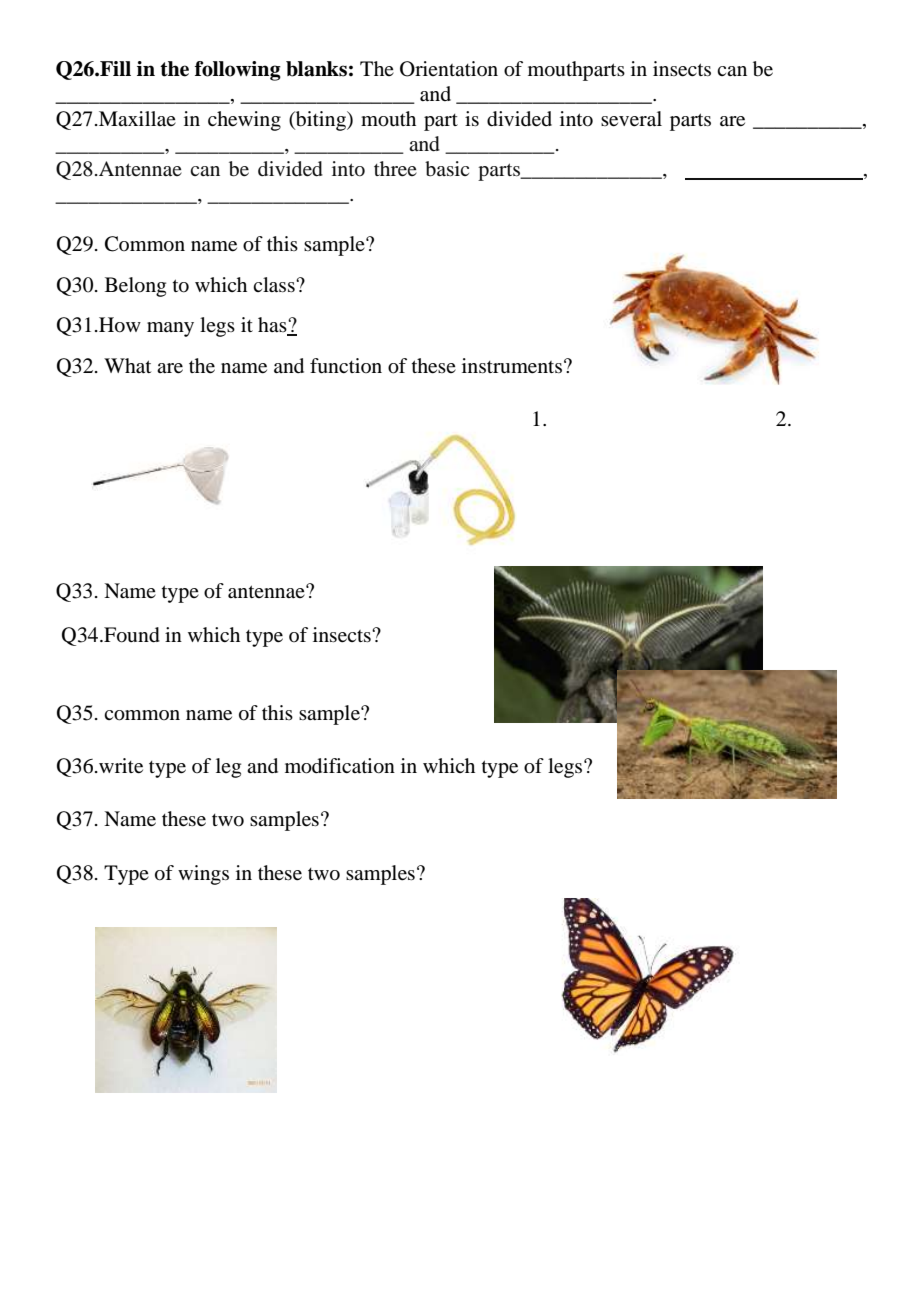  What do you see at coordinates (203, 875) in the image?
I see `wings` at bounding box center [203, 875].
